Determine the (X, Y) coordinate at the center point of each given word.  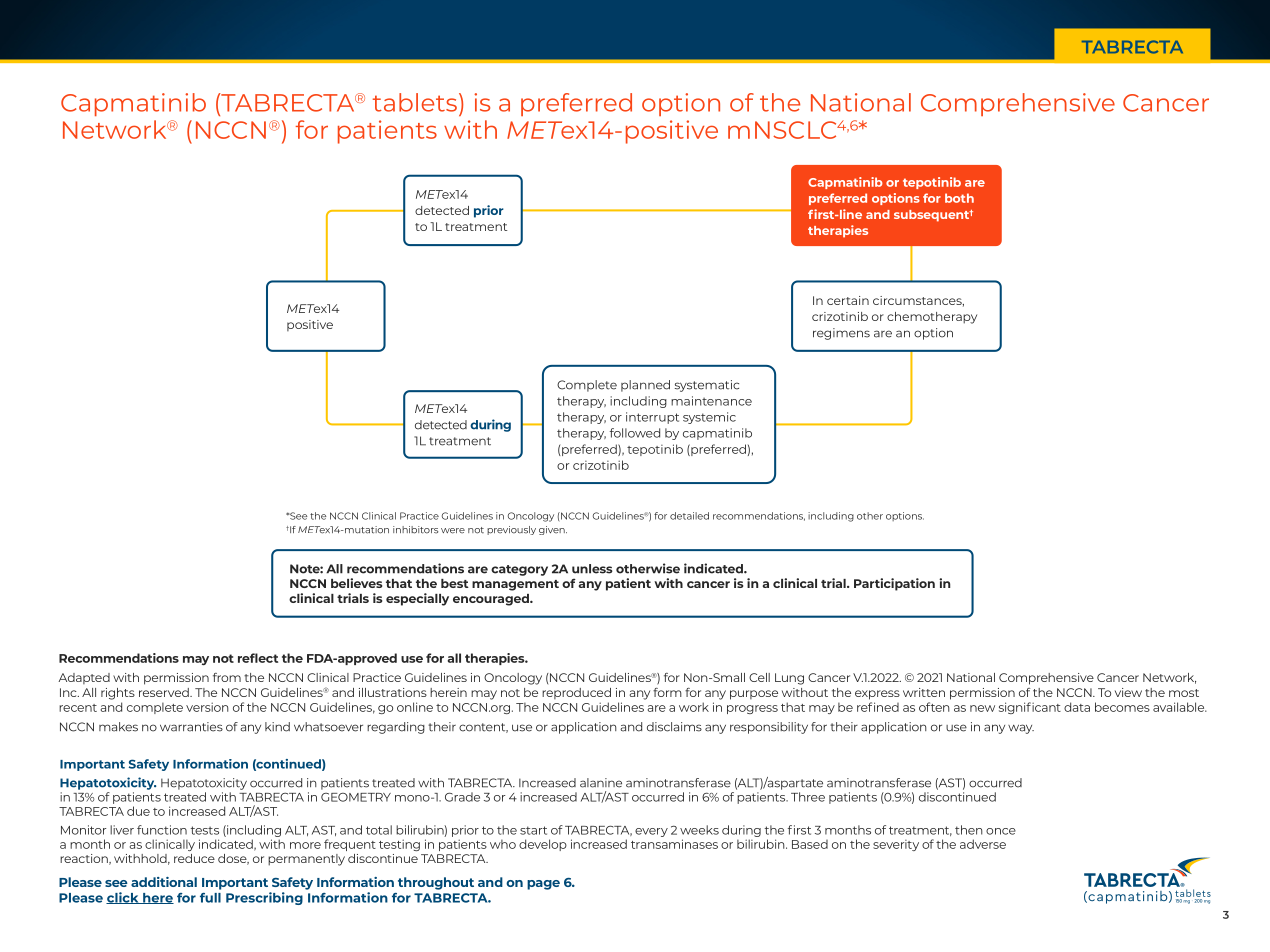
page (543, 885)
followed (635, 433)
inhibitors (415, 530)
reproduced (576, 693)
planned (645, 386)
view (1128, 692)
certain (848, 300)
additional (164, 882)
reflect (258, 658)
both (959, 198)
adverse (983, 844)
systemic (709, 418)
